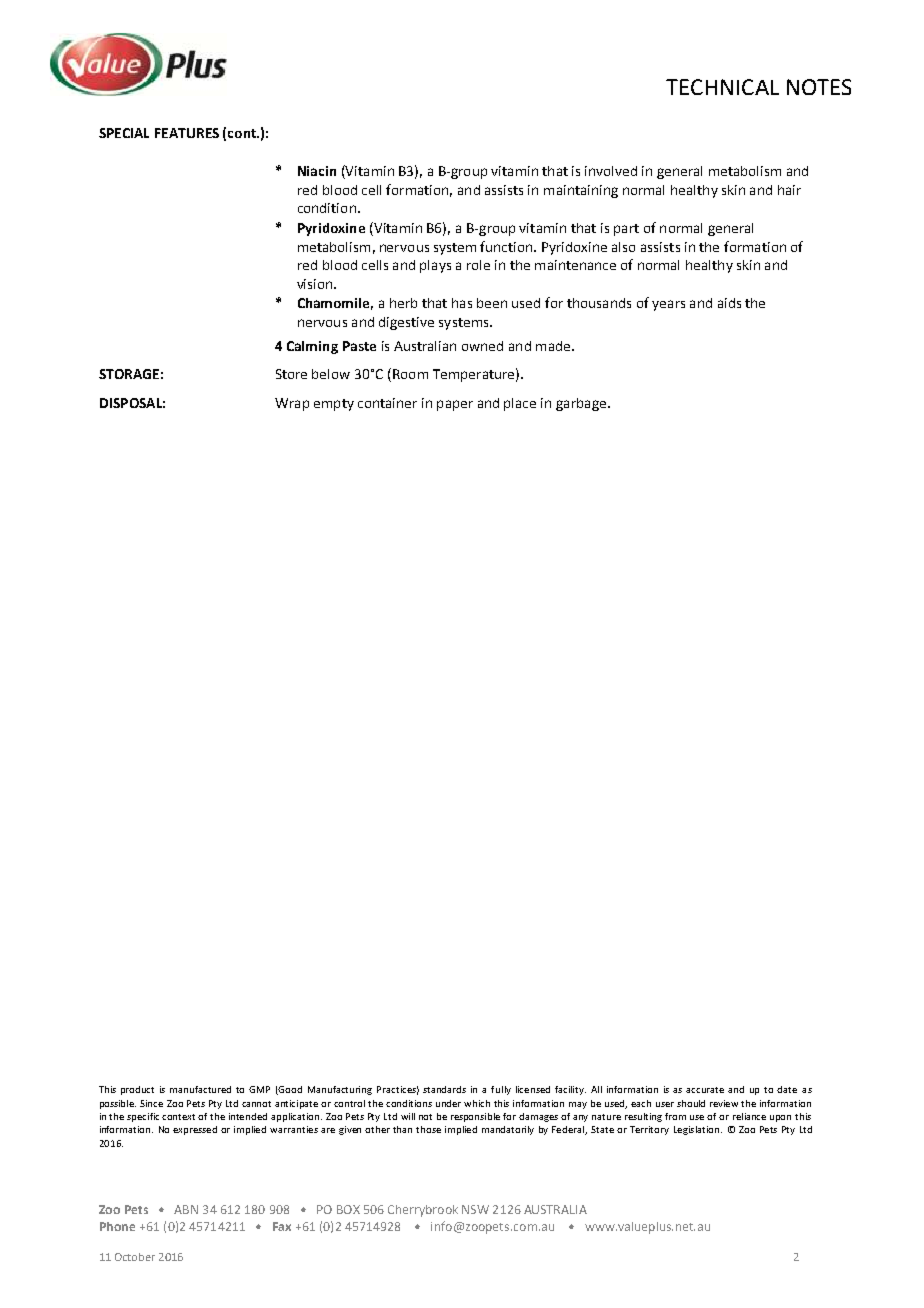  I want to click on place, so click(520, 404).
